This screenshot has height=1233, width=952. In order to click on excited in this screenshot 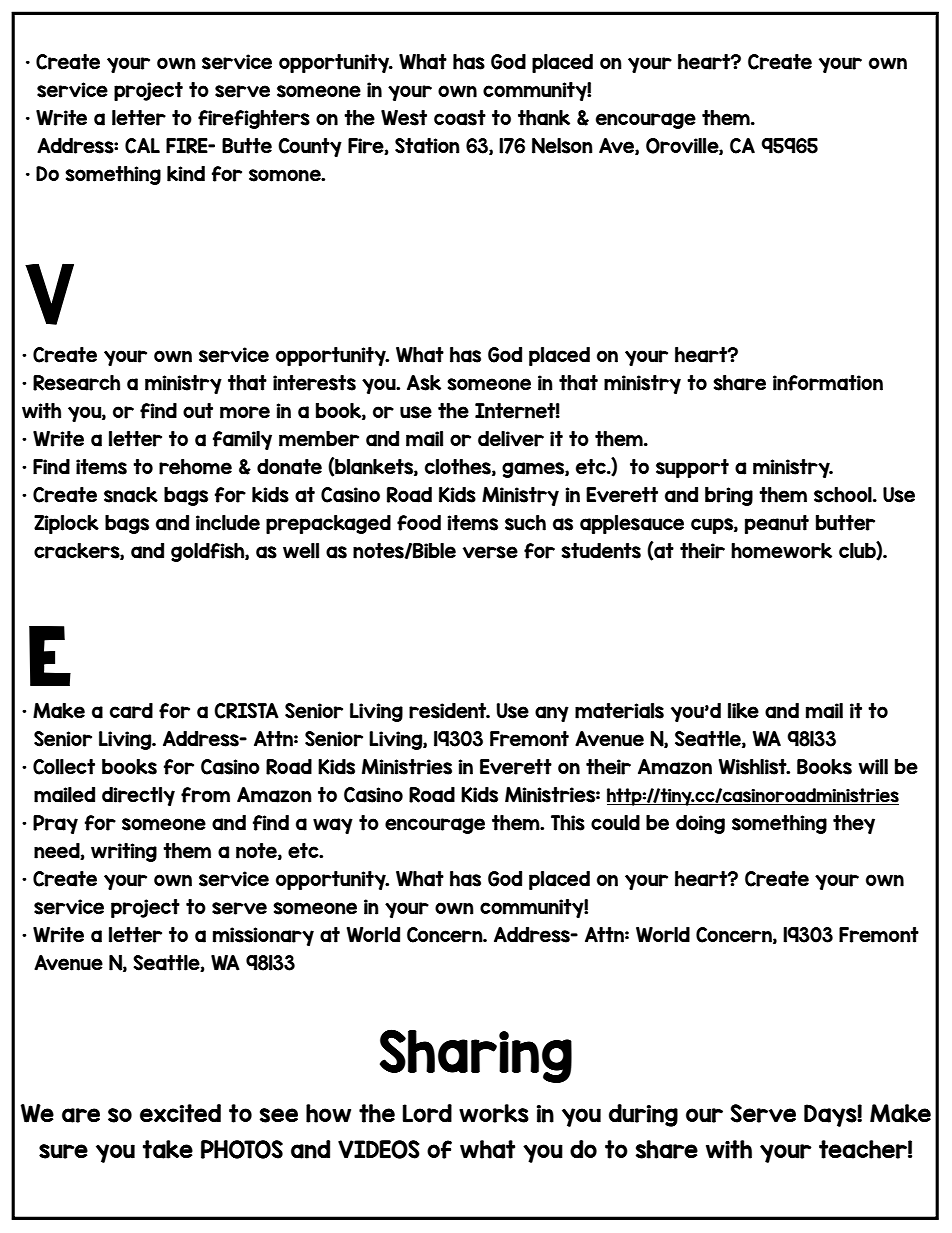, I will do `click(180, 1113)`.
